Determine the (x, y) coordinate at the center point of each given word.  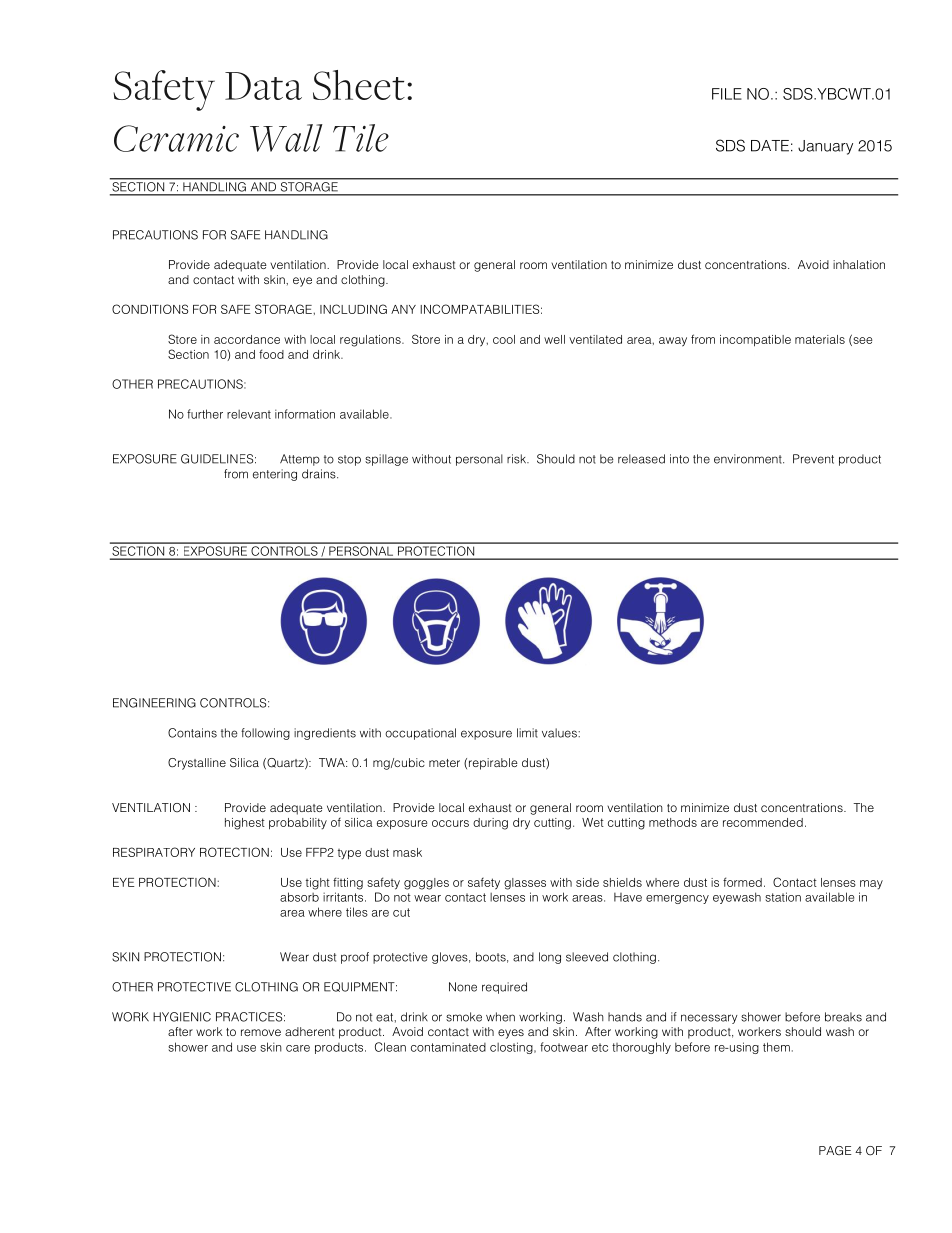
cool (504, 339)
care (298, 1048)
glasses (525, 884)
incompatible (755, 341)
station (783, 897)
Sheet (359, 85)
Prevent (813, 459)
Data (263, 86)
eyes (511, 1034)
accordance (247, 339)
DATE (770, 146)
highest (245, 824)
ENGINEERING (154, 703)
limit (527, 733)
